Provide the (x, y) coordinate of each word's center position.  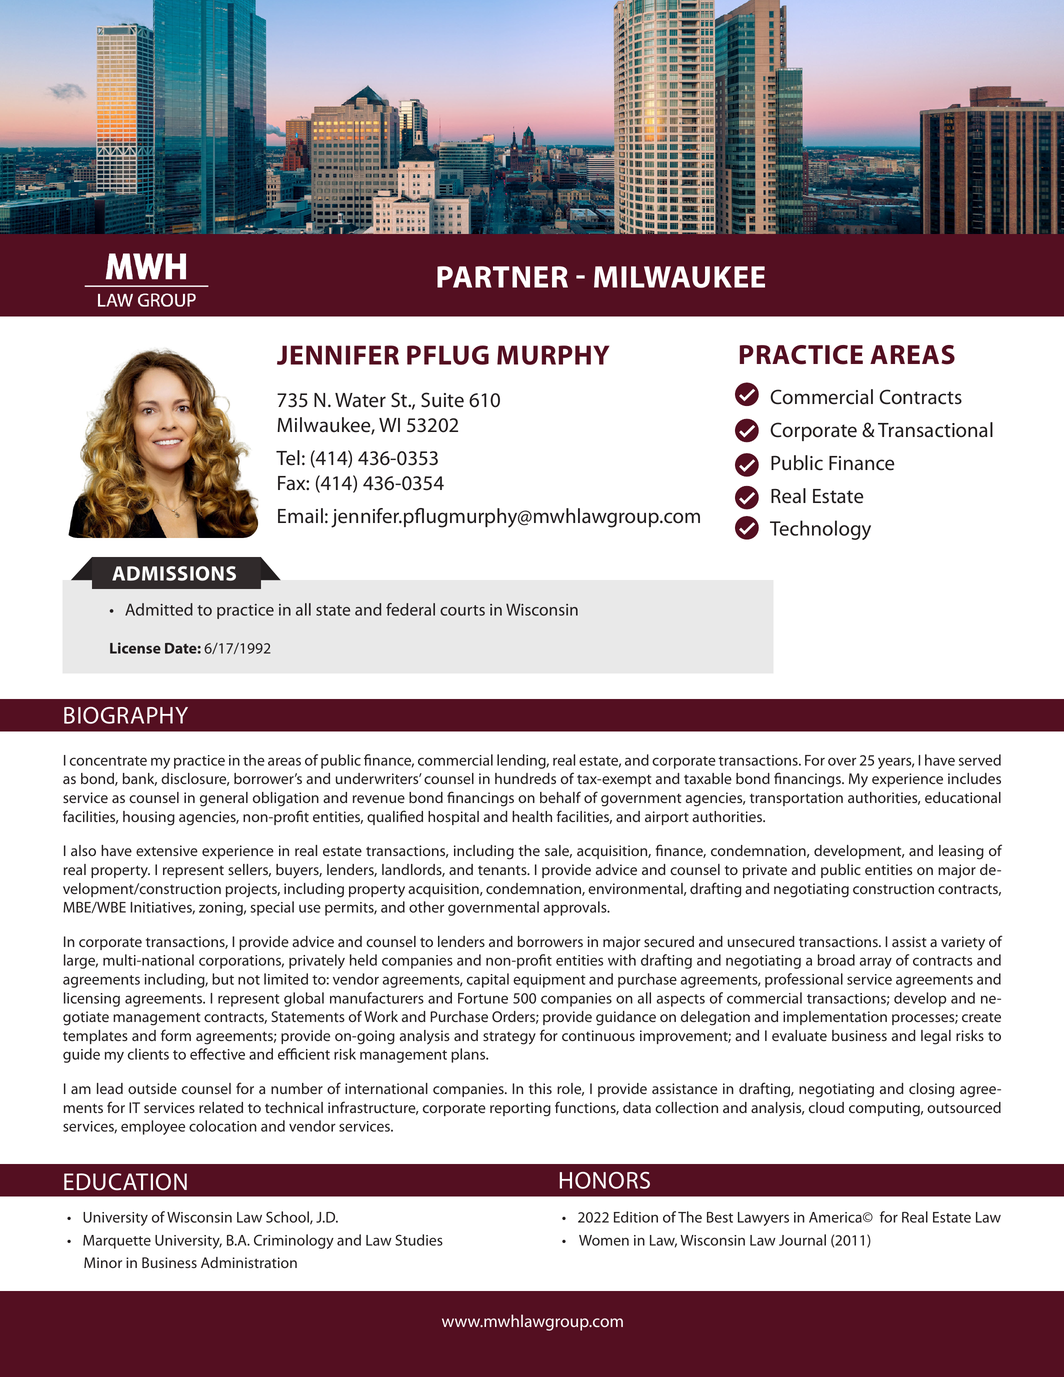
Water (360, 400)
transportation (796, 799)
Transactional (935, 430)
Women (604, 1240)
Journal (802, 1240)
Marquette (117, 1242)
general (224, 799)
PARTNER (502, 277)
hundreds (525, 779)
